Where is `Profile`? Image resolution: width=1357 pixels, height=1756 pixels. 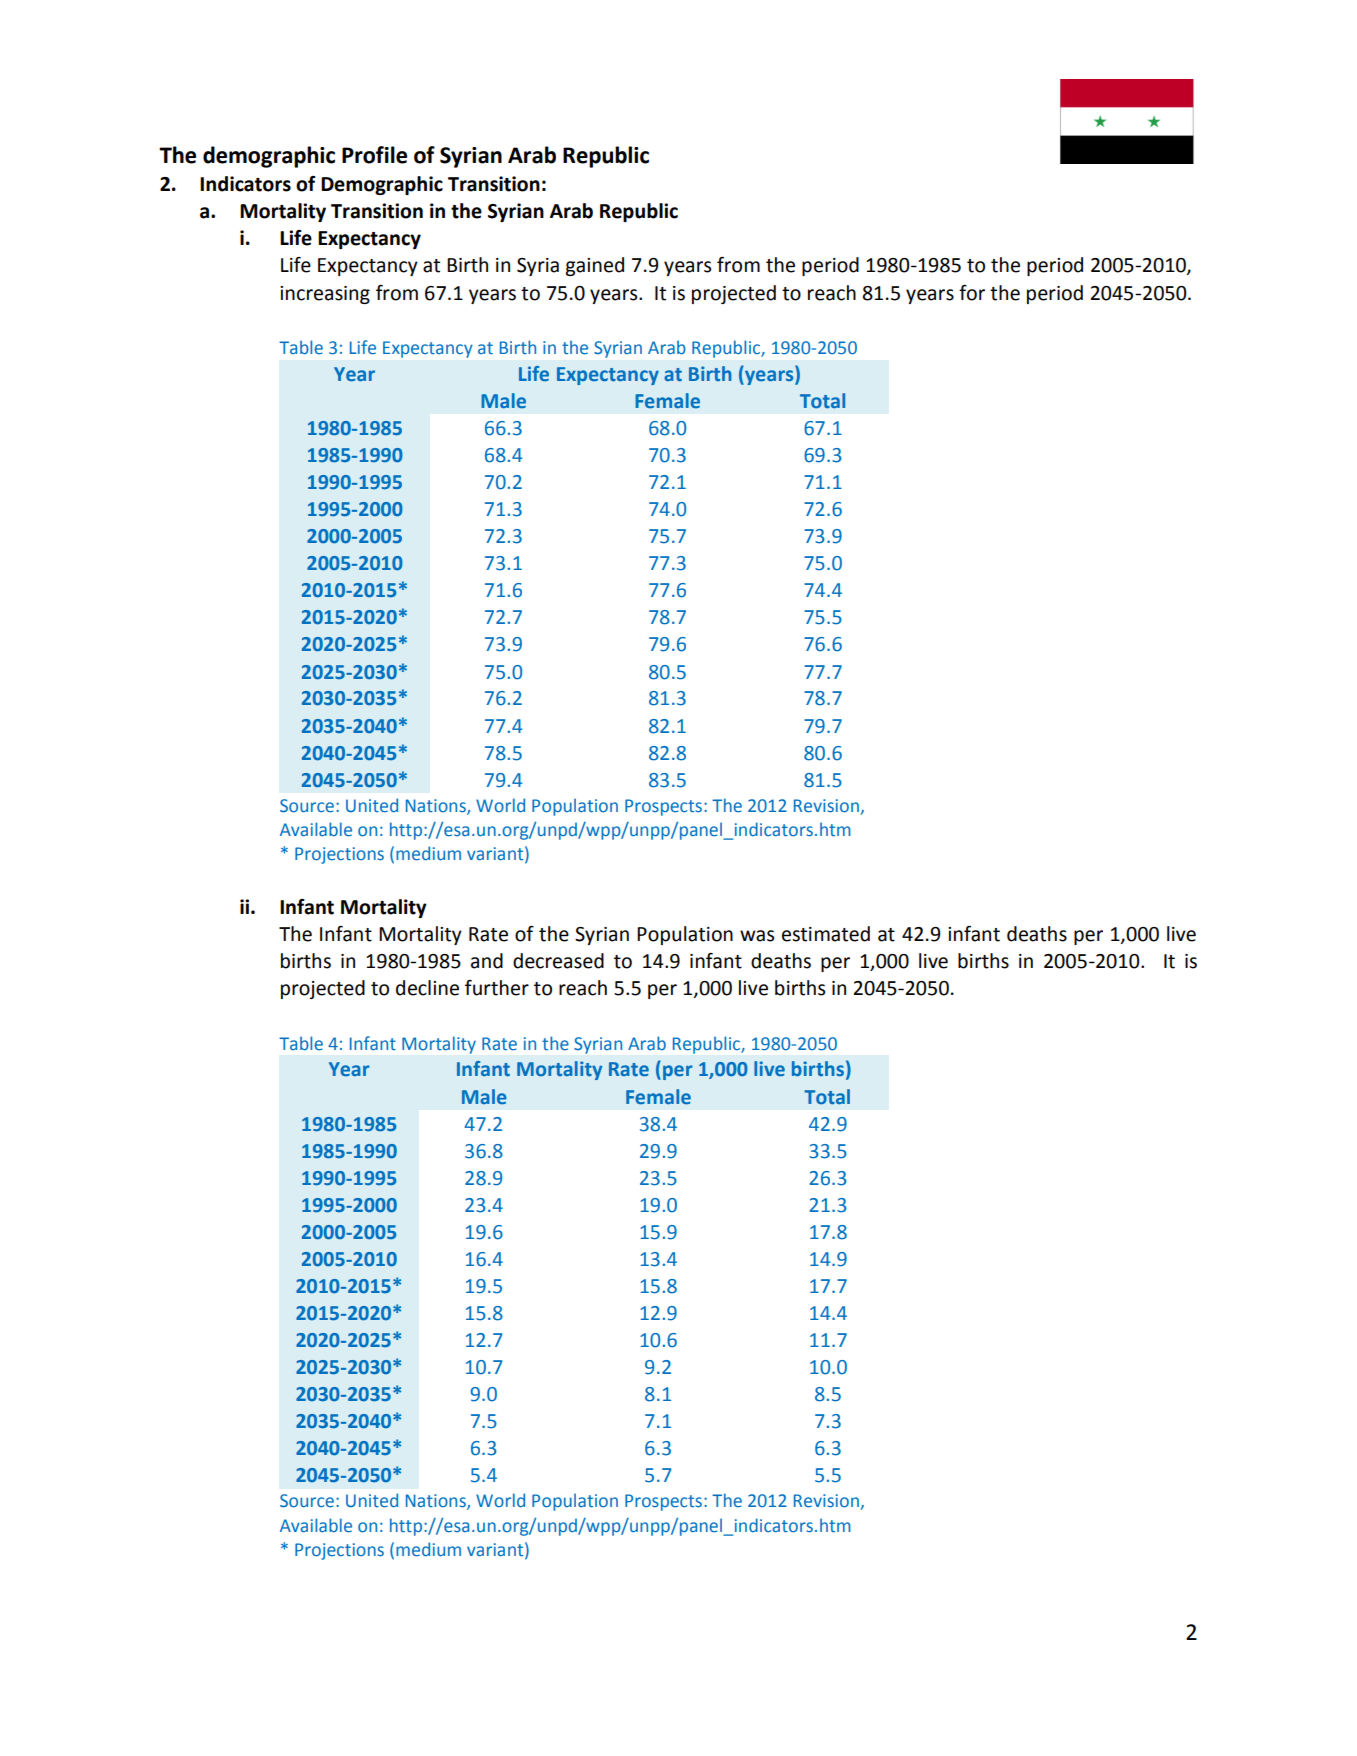
Profile is located at coordinates (374, 155).
